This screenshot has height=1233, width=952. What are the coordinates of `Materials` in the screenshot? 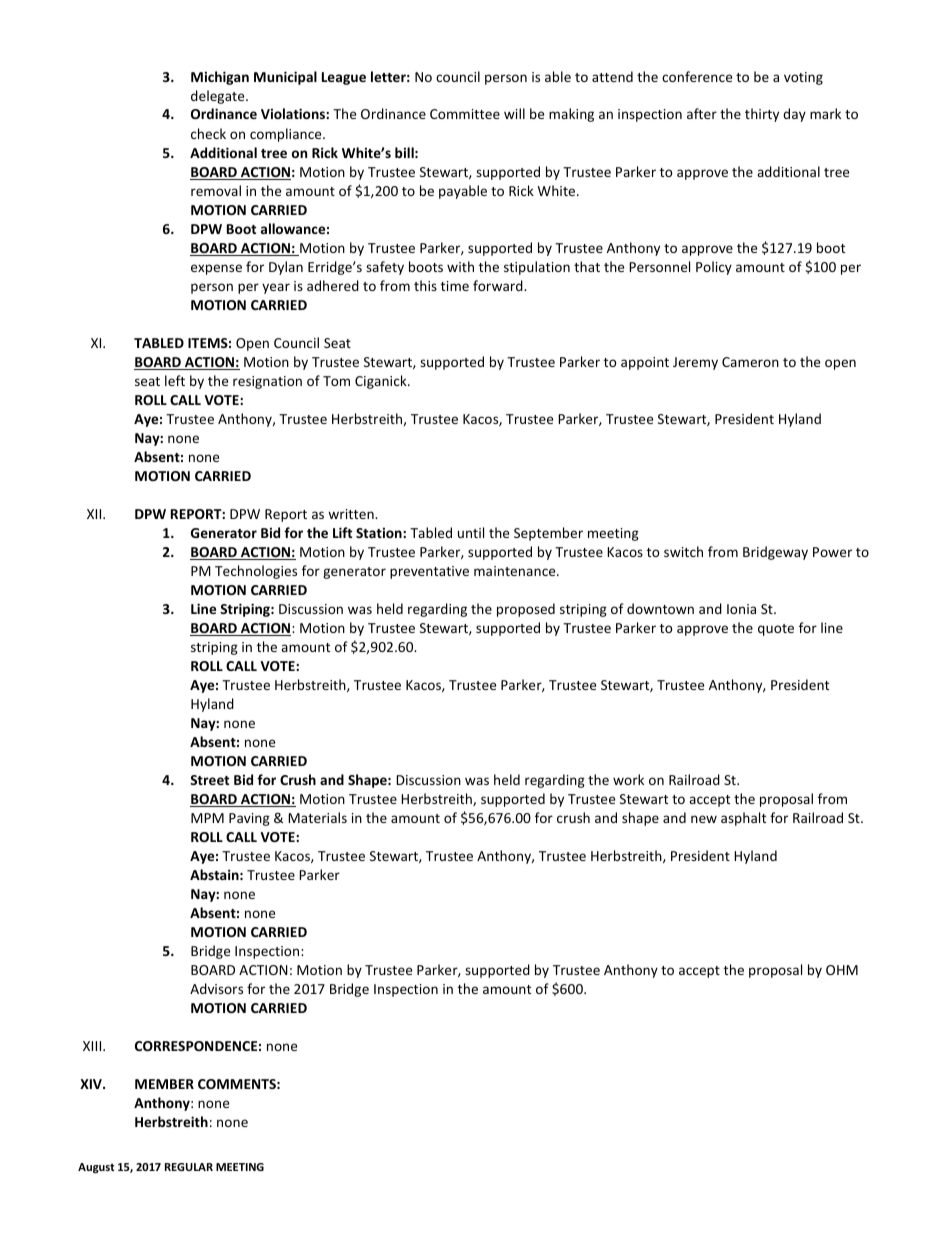 It's located at (317, 817).
